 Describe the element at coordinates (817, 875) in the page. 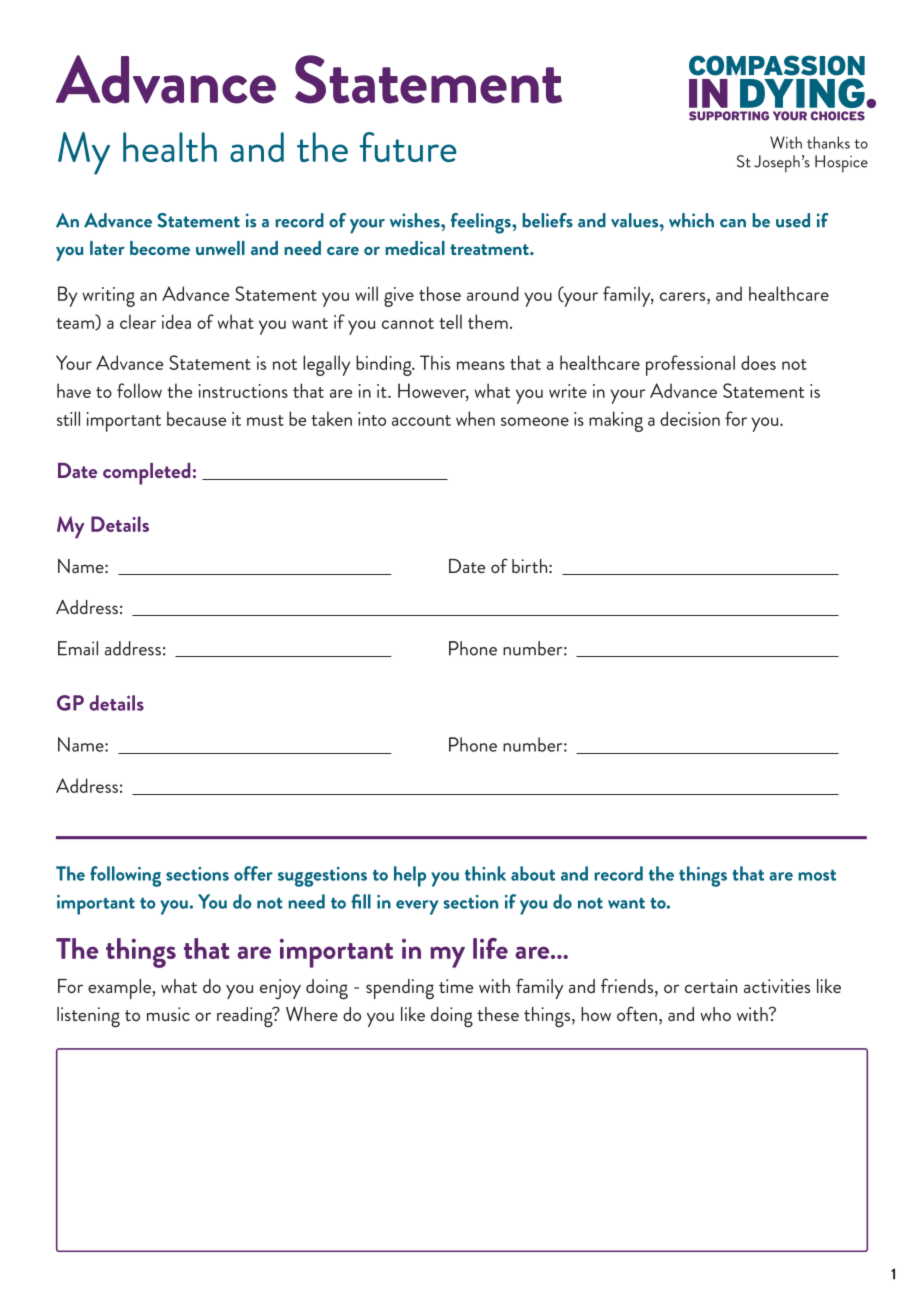

I see `most` at that location.
